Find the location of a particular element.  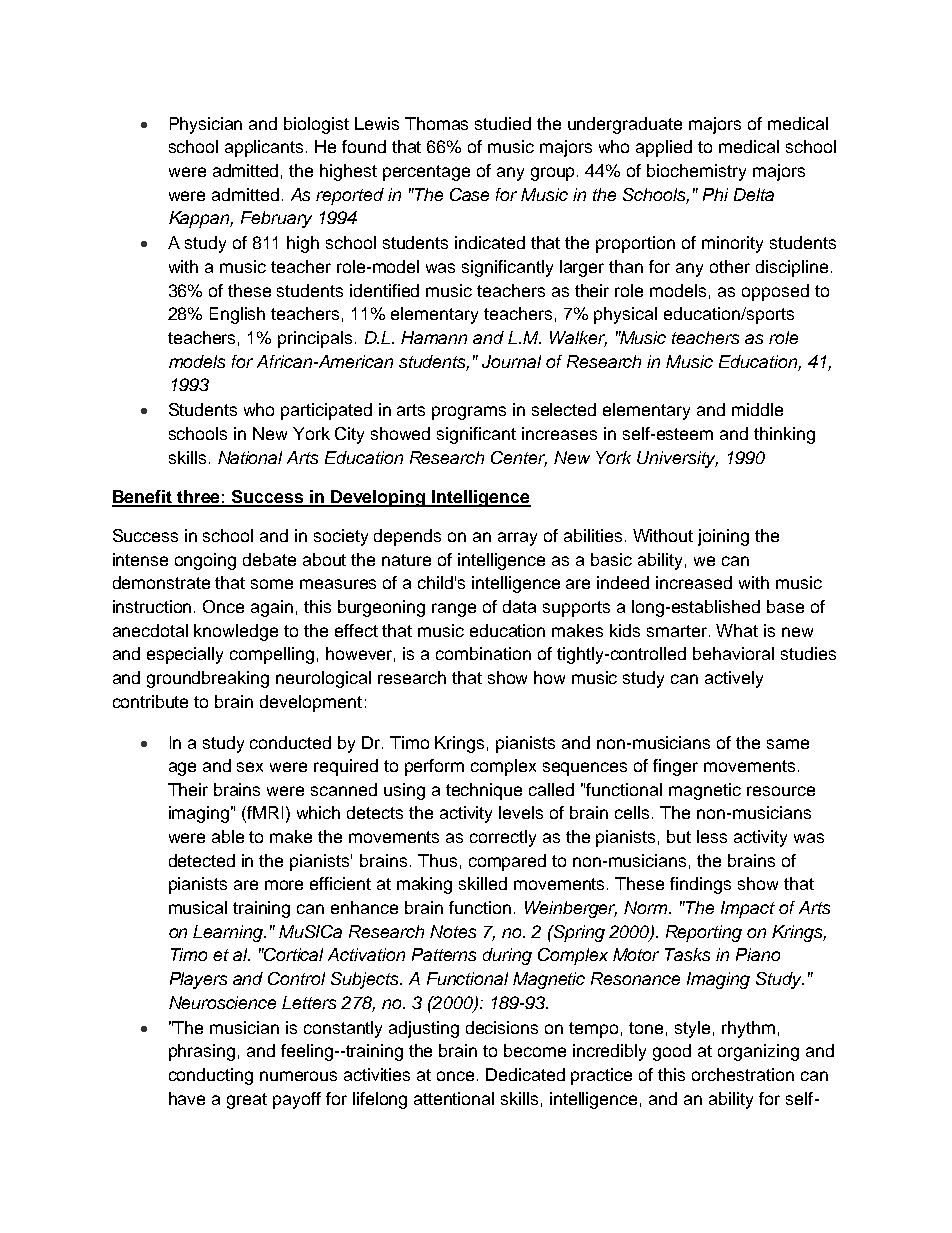

programs is located at coordinates (469, 413).
